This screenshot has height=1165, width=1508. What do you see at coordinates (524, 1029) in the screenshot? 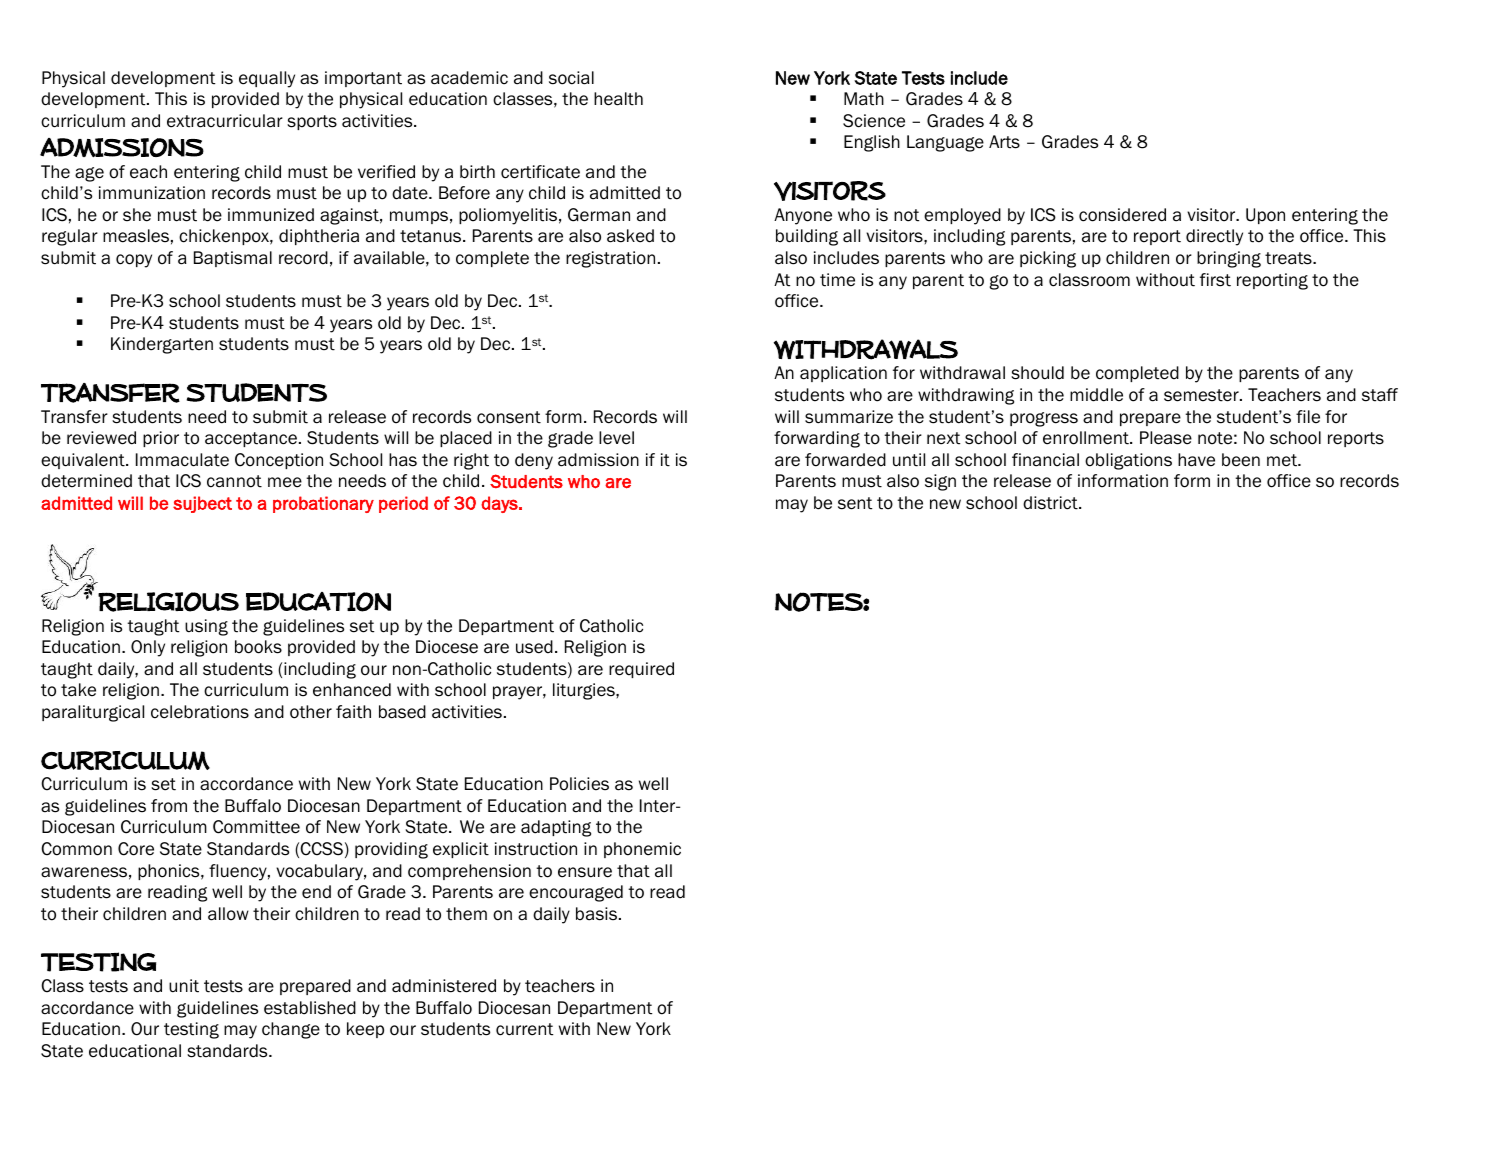
I see `current` at bounding box center [524, 1029].
